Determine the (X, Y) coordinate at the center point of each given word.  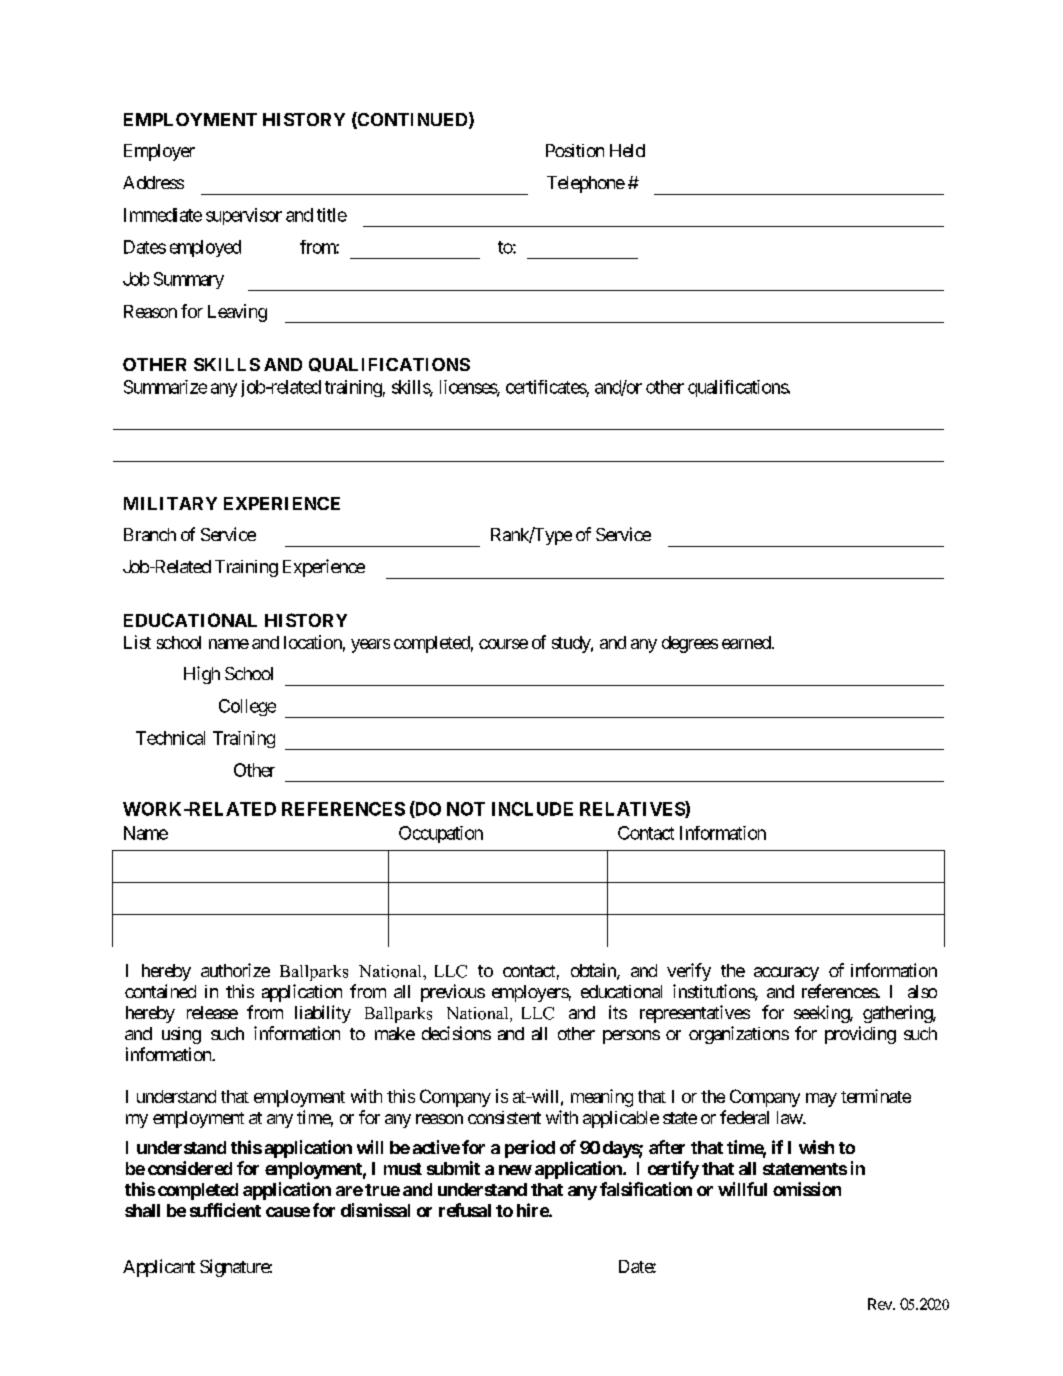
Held (627, 150)
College (247, 707)
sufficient (225, 1210)
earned (746, 642)
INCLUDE (532, 809)
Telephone (586, 184)
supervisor (244, 216)
